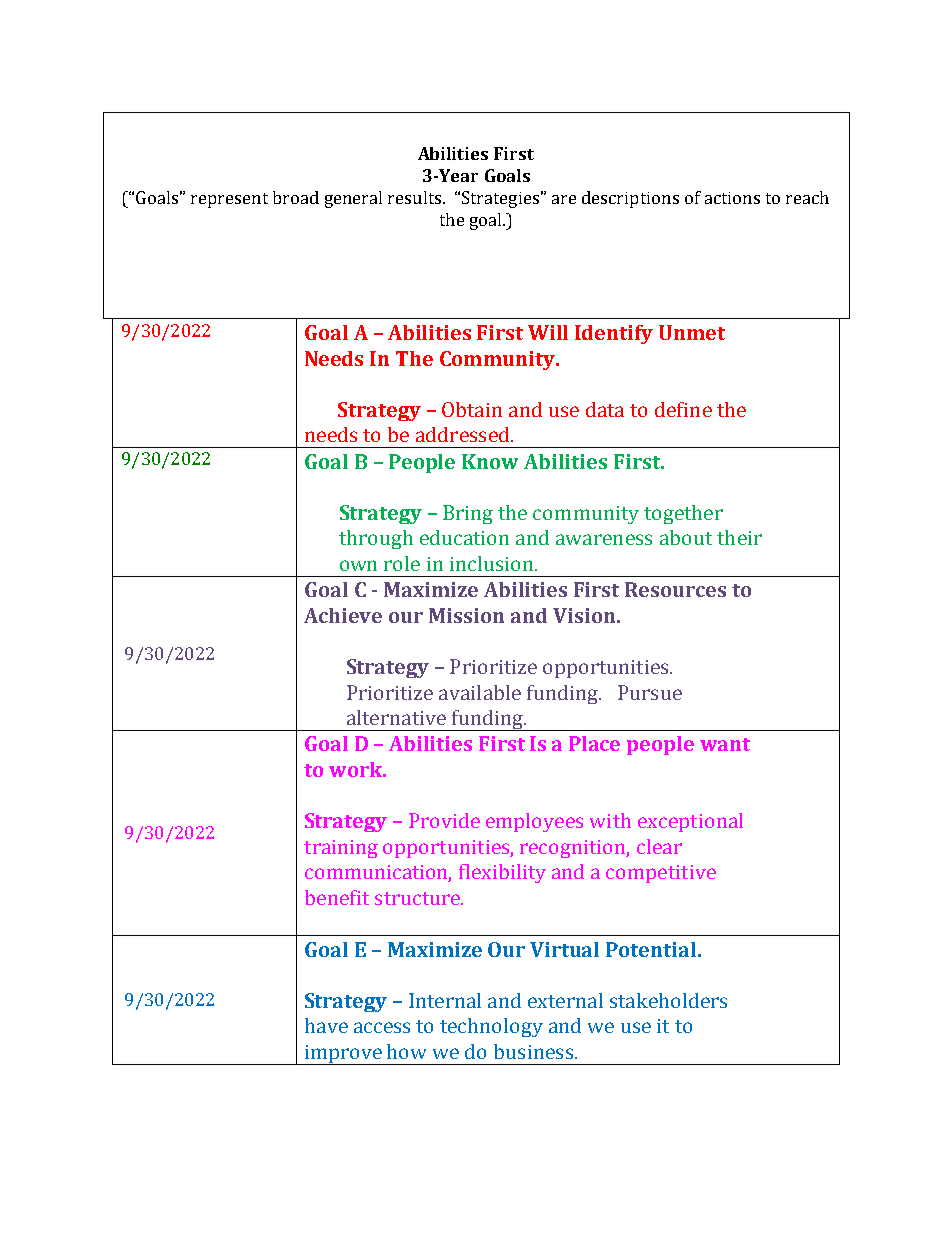 The image size is (952, 1233). What do you see at coordinates (414, 197) in the screenshot?
I see `results` at bounding box center [414, 197].
